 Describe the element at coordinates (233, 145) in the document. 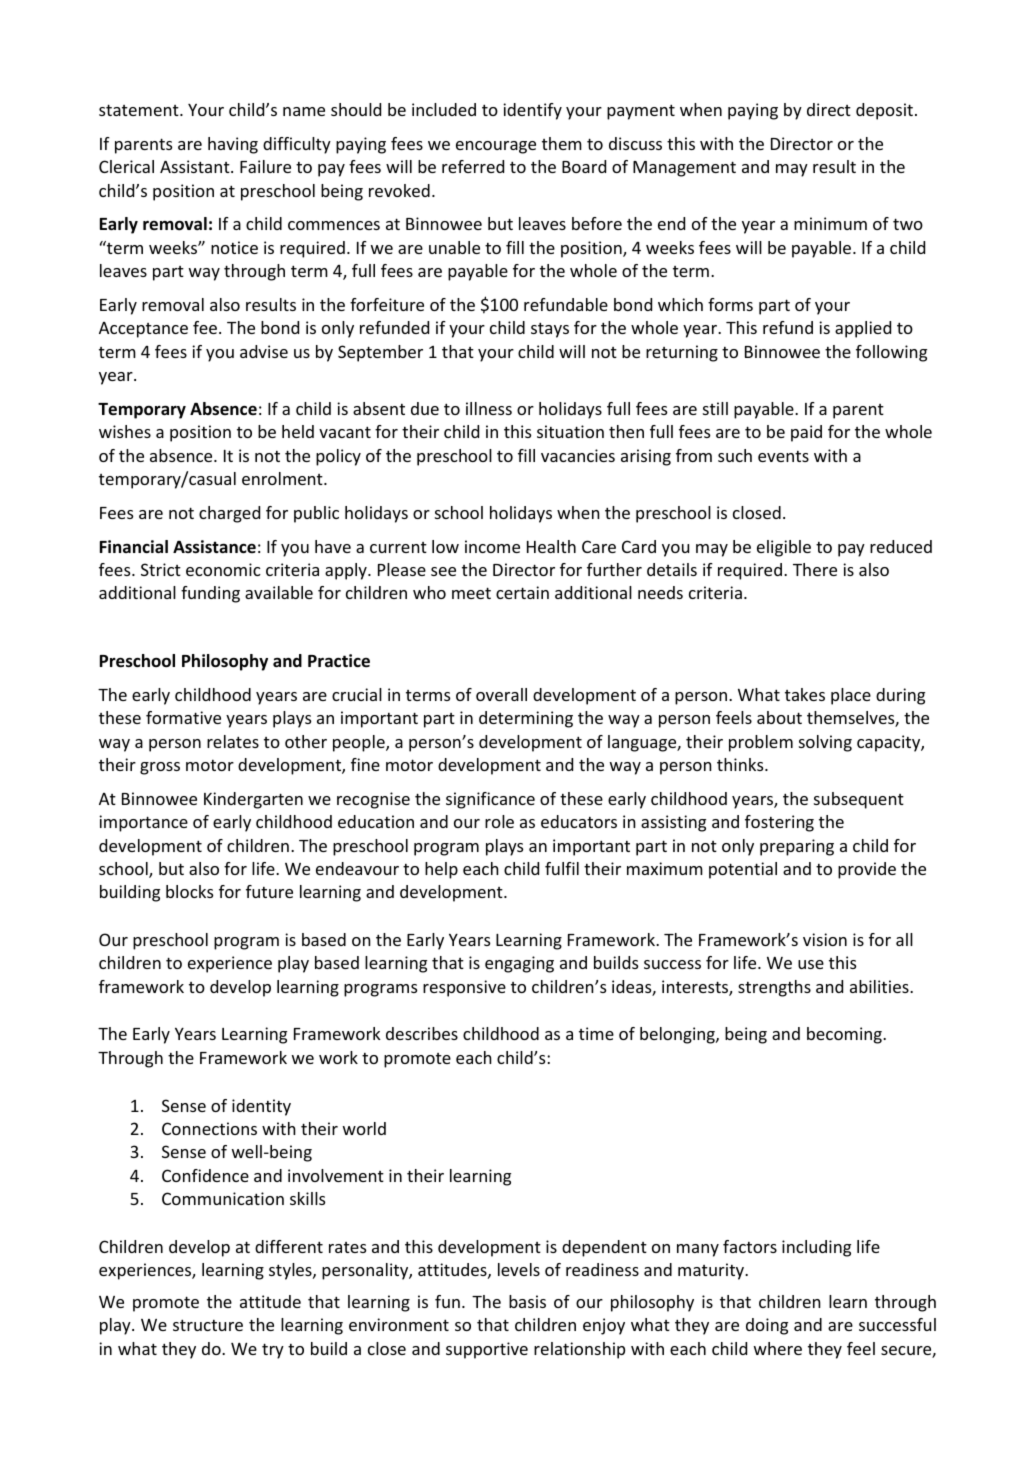

I see `having` at that location.
